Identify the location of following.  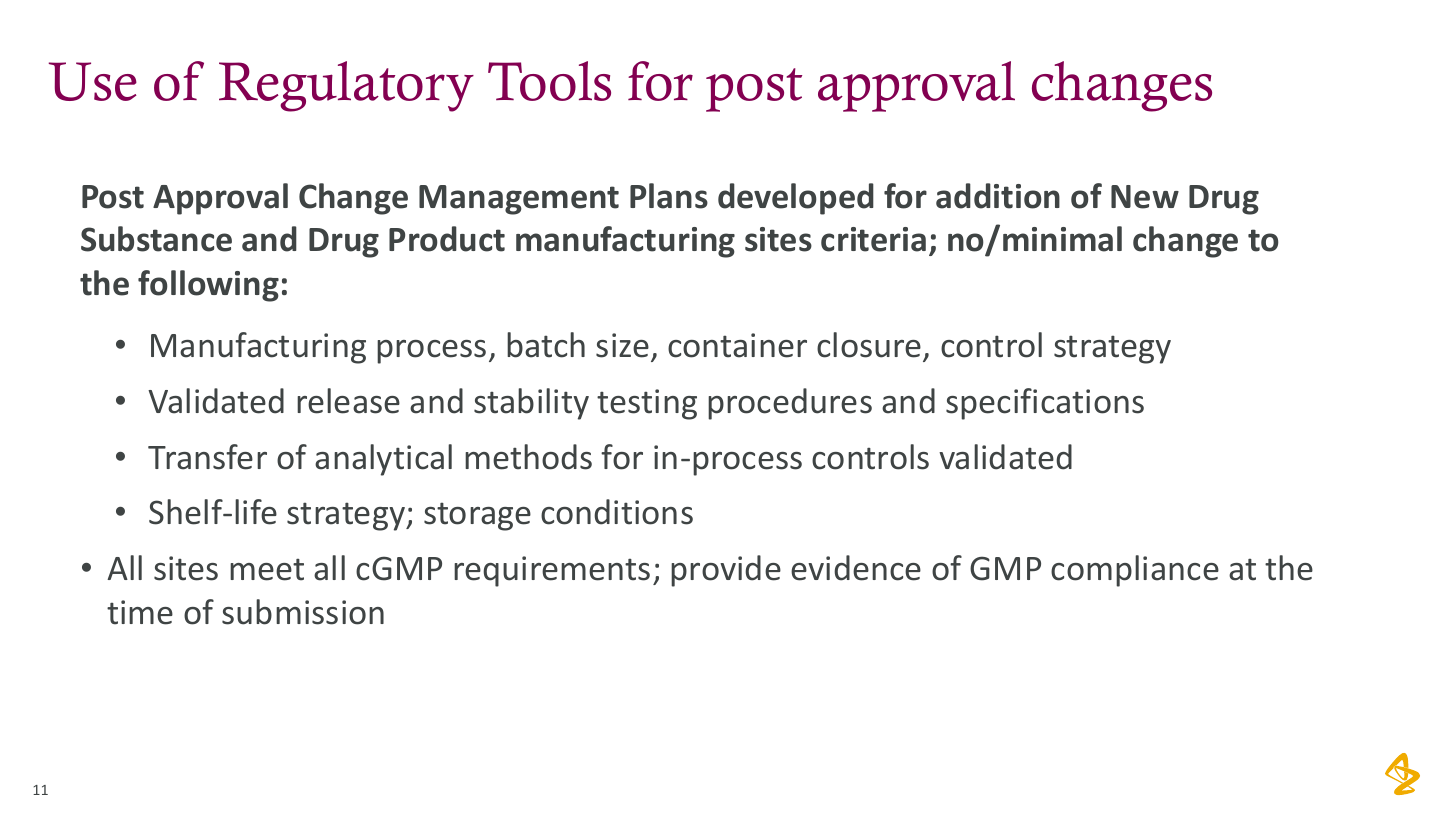
(208, 286).
